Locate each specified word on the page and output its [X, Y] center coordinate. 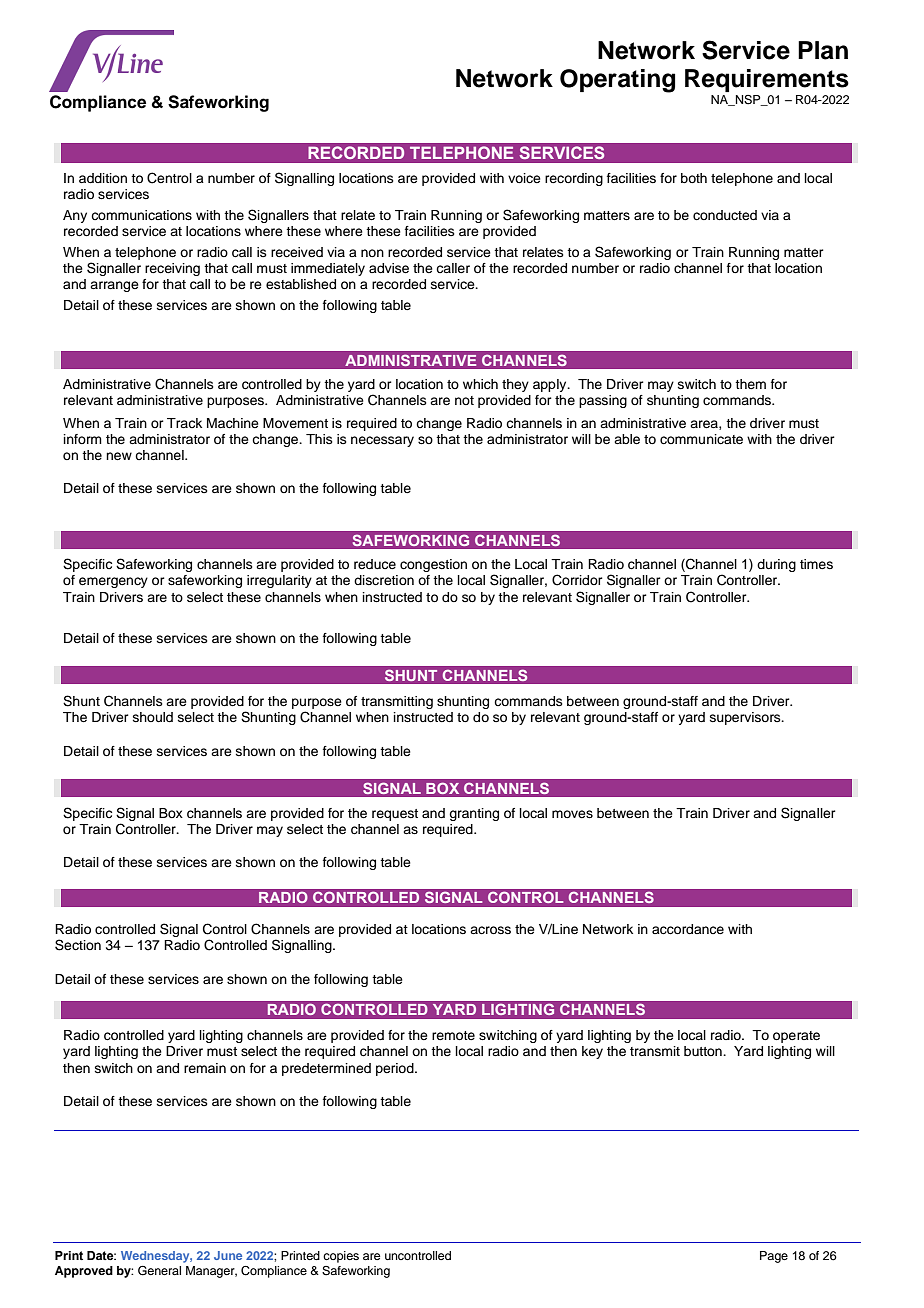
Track [184, 423]
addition [103, 178]
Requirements [767, 80]
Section [78, 945]
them [750, 384]
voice [524, 178]
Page [774, 1257]
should [153, 717]
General [159, 1271]
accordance [688, 929]
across [490, 930]
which [480, 384]
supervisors [746, 718]
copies [341, 1257]
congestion [433, 565]
